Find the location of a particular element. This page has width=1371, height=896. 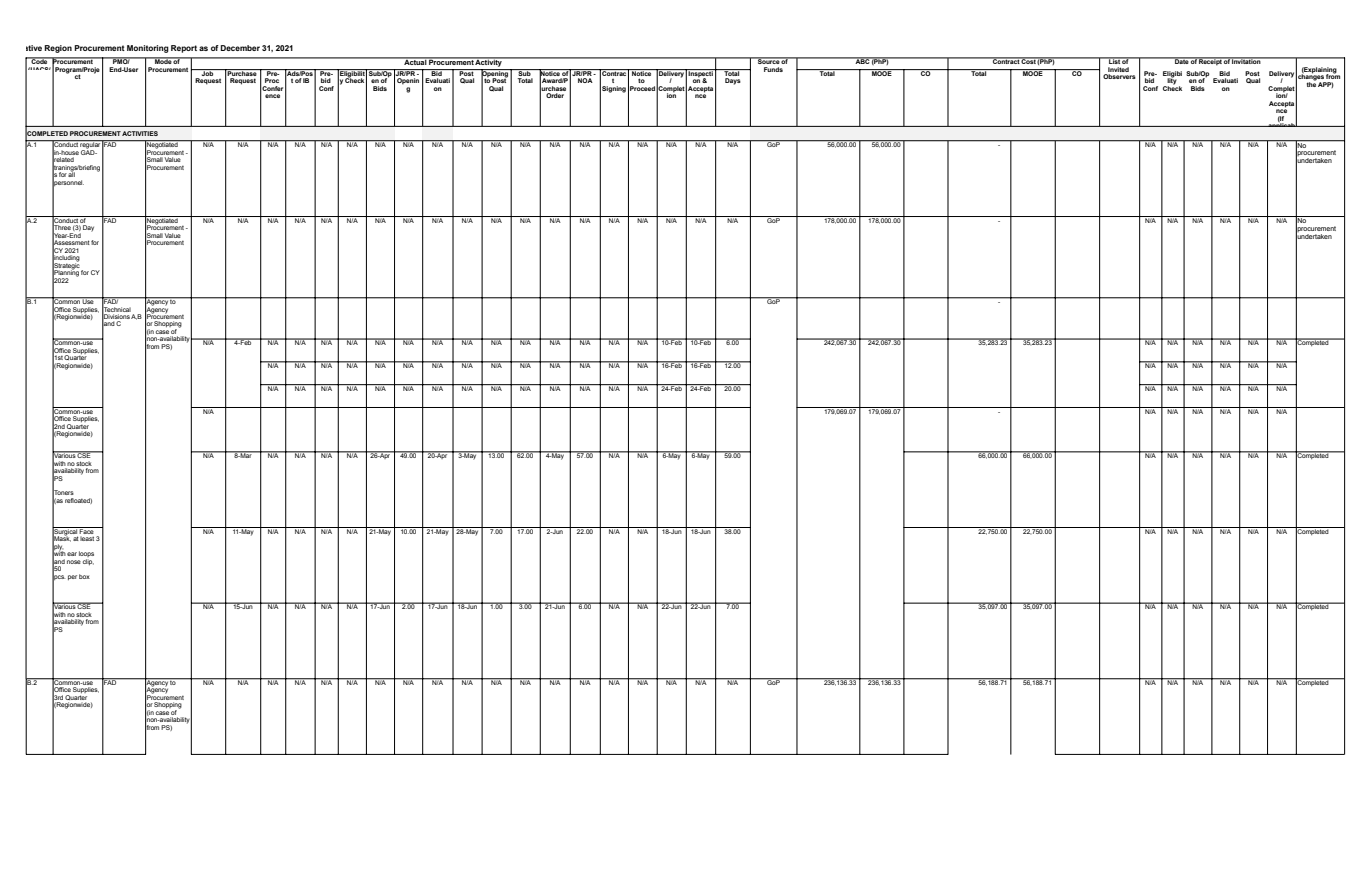

box is located at coordinates (84, 576).
